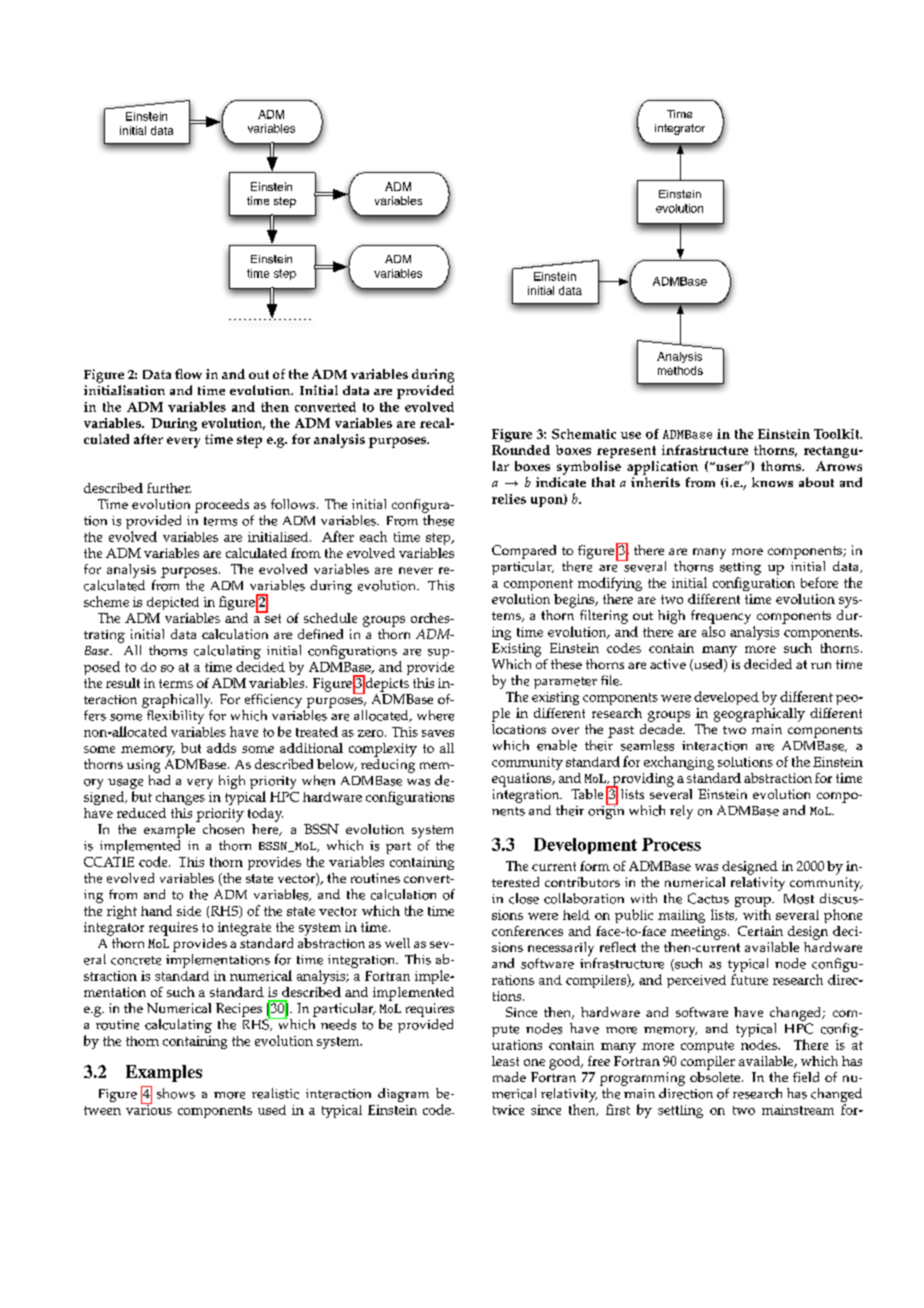 The width and height of the screenshot is (924, 1308). What do you see at coordinates (221, 748) in the screenshot?
I see `adds` at bounding box center [221, 748].
